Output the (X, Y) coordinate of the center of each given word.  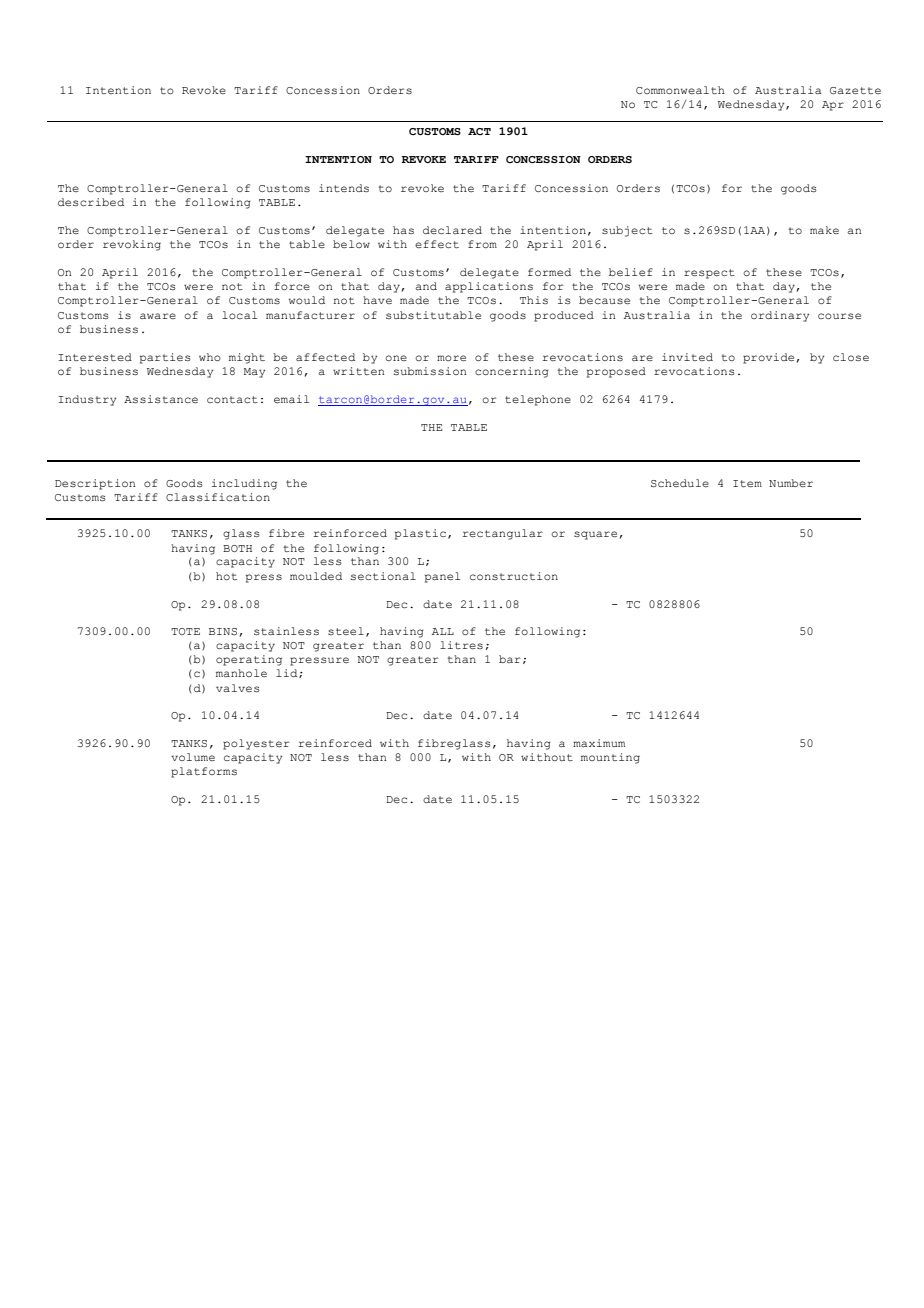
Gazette (855, 90)
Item (747, 483)
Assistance (161, 399)
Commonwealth (680, 90)
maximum (599, 743)
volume (193, 757)
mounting (610, 758)
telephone (538, 400)
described (91, 202)
